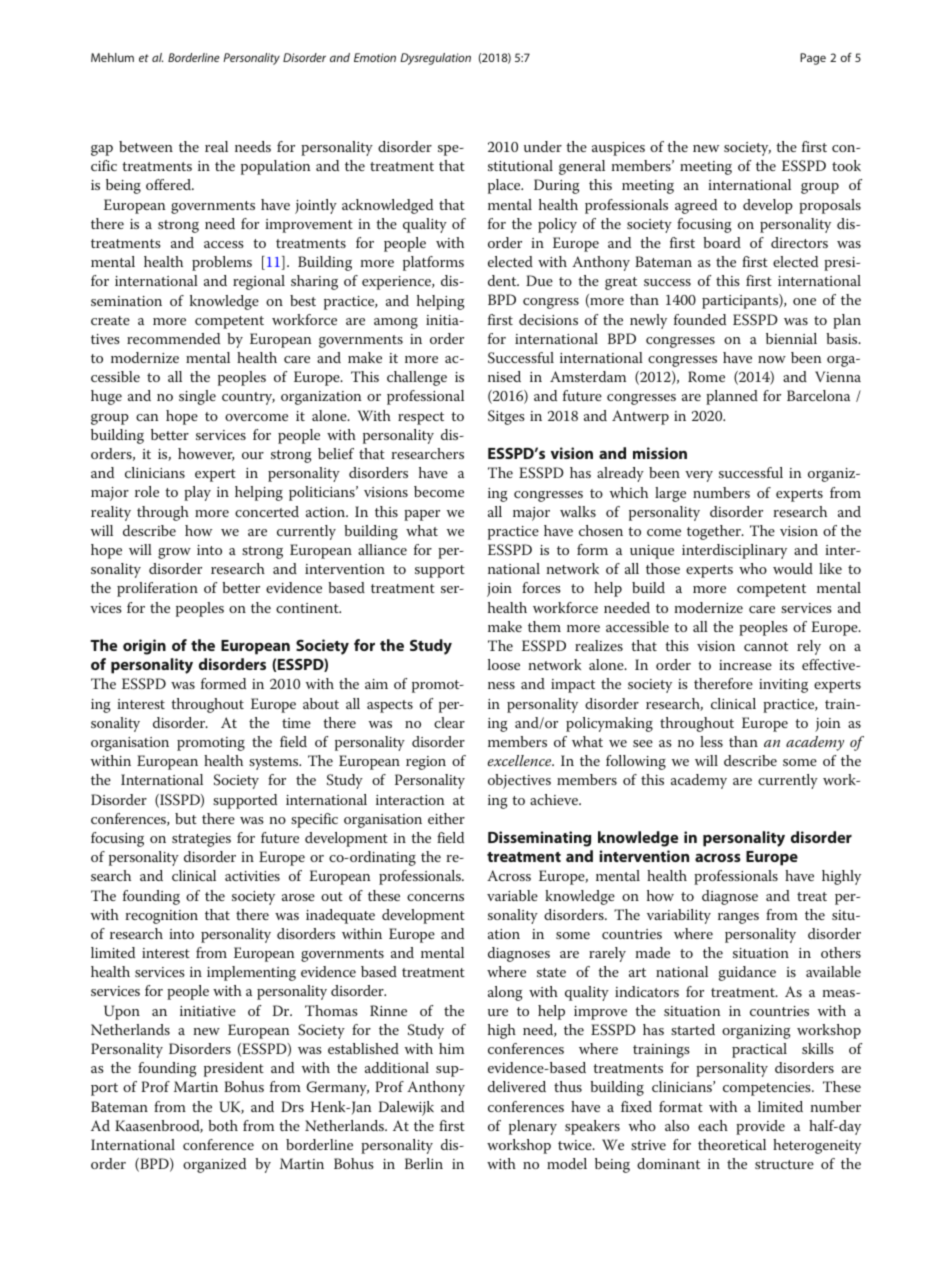 This screenshot has width=952, height=1265. What do you see at coordinates (146, 146) in the screenshot?
I see `between` at bounding box center [146, 146].
